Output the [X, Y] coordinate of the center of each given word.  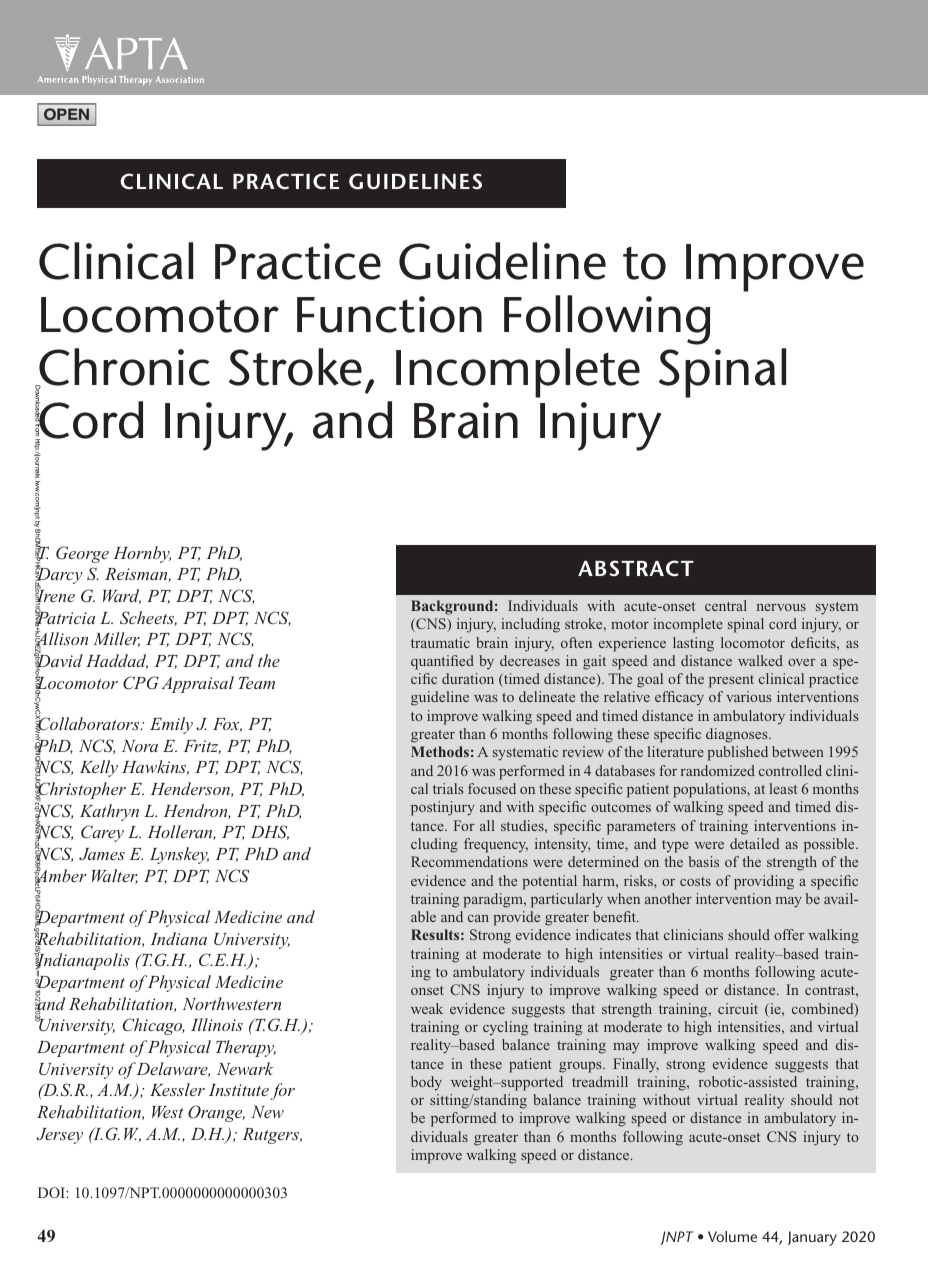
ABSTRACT [636, 568]
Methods [440, 751]
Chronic [123, 368]
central [726, 605]
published [737, 753]
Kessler [177, 1089]
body [426, 1083]
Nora [140, 746]
